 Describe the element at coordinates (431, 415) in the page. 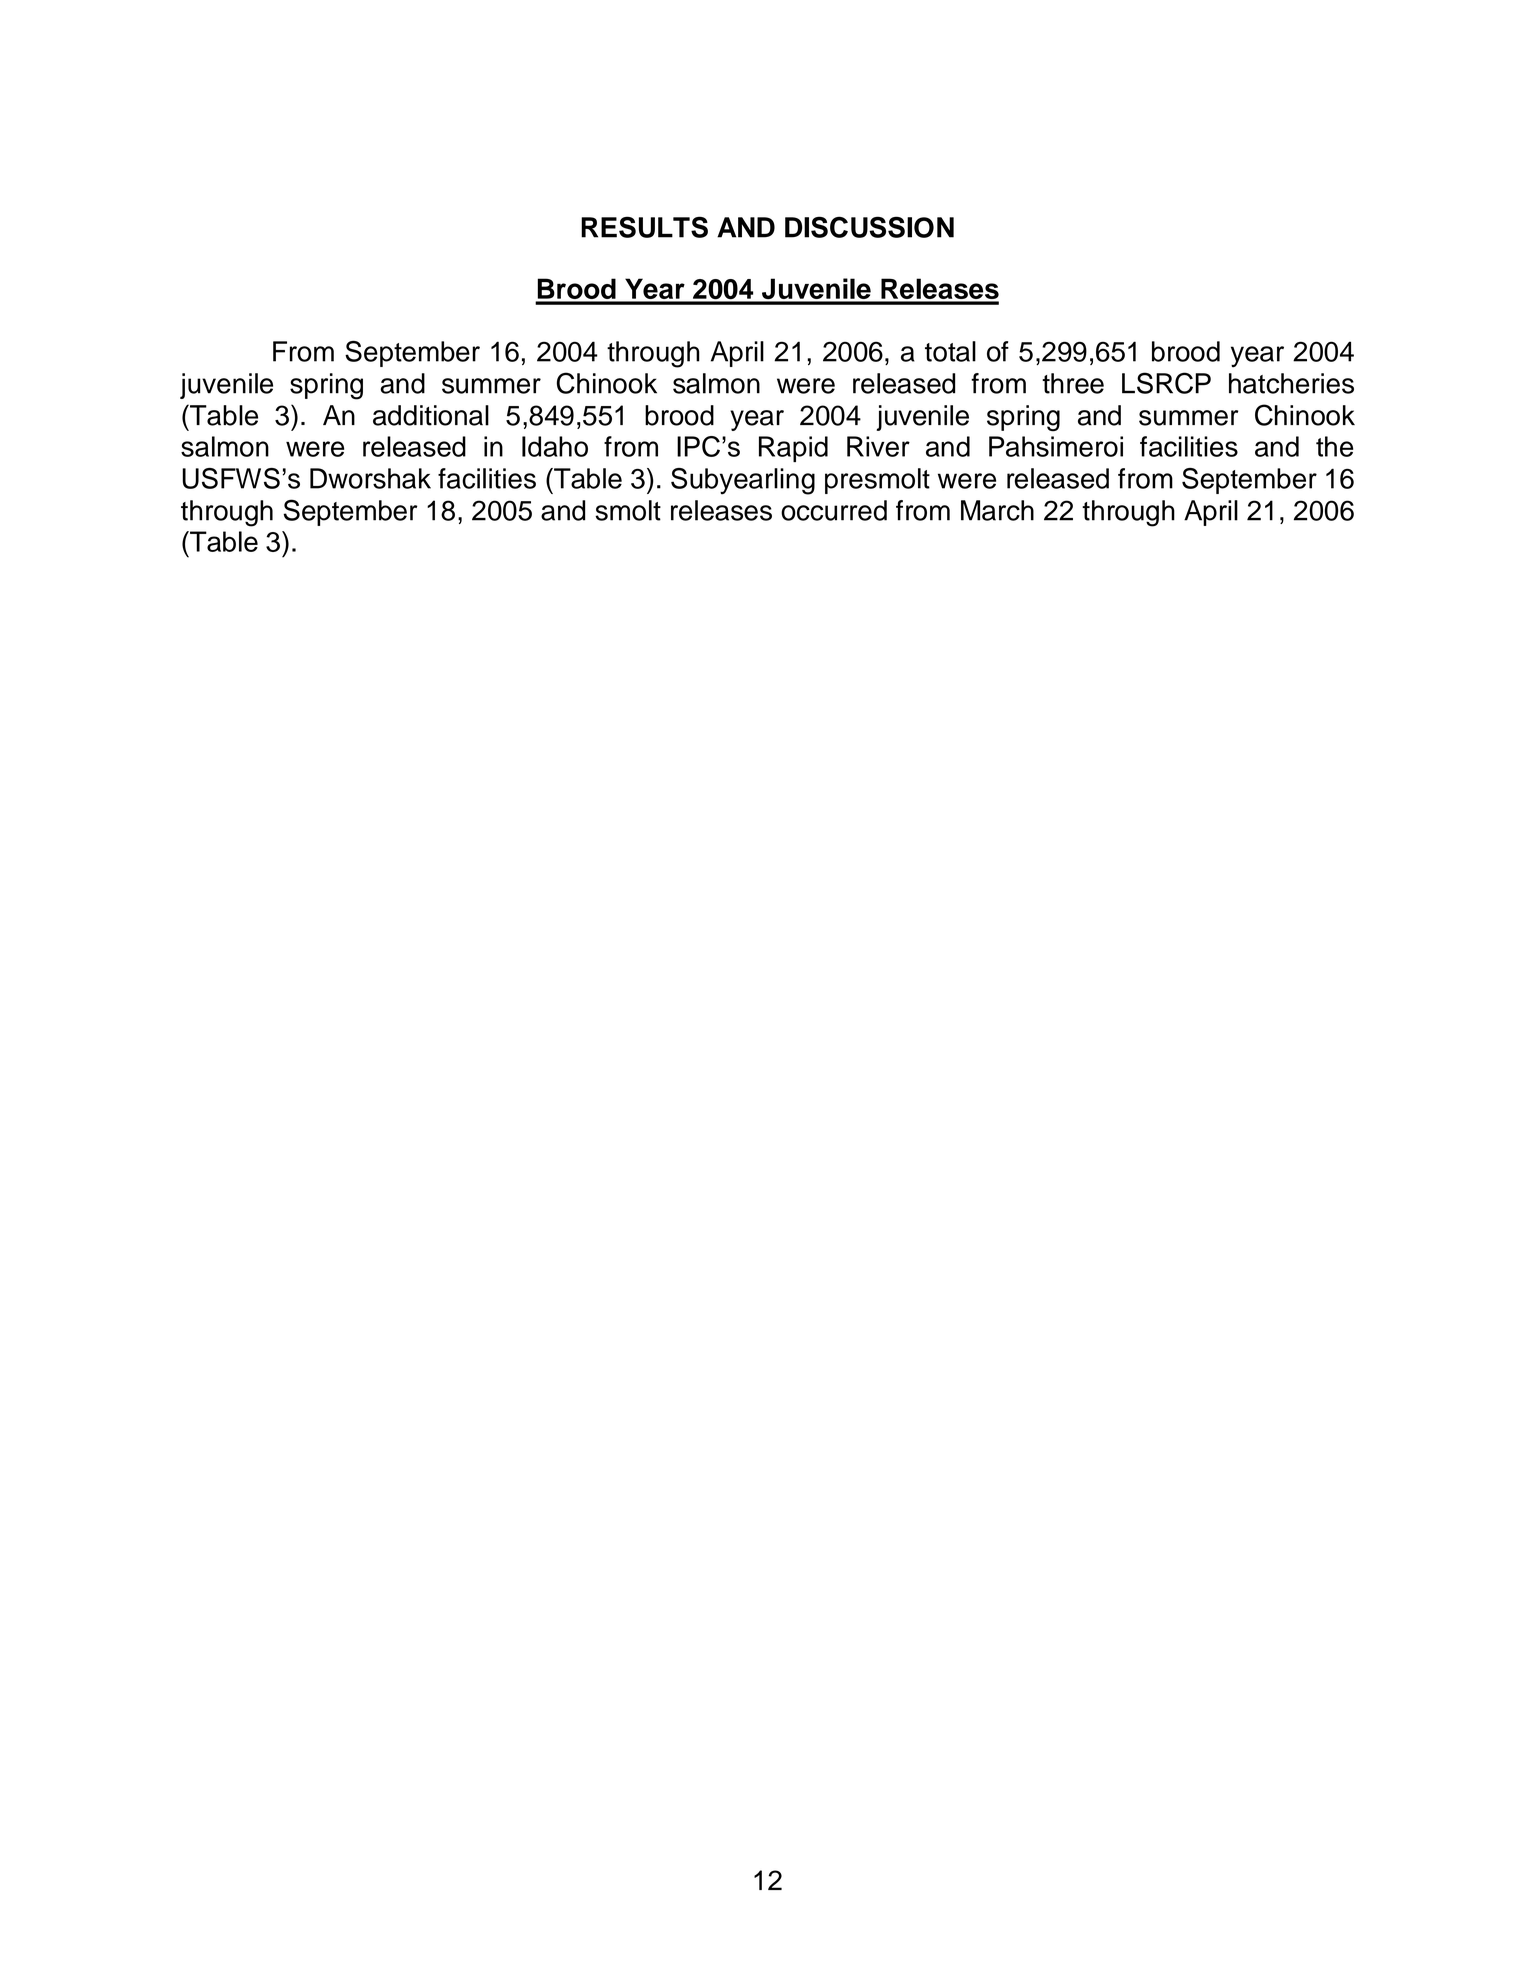

I see `additional` at that location.
